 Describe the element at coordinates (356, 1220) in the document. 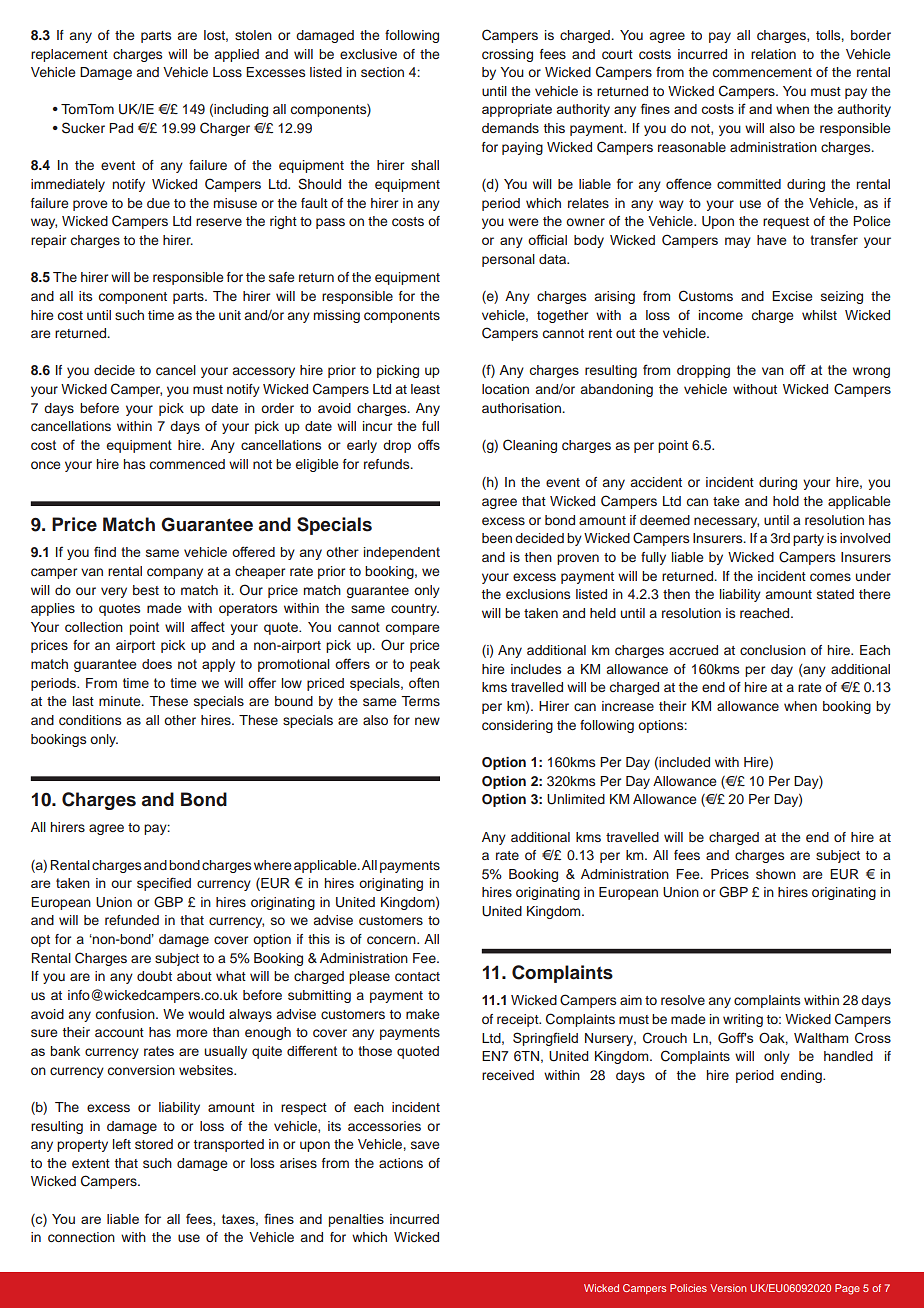

I see `penalties` at that location.
